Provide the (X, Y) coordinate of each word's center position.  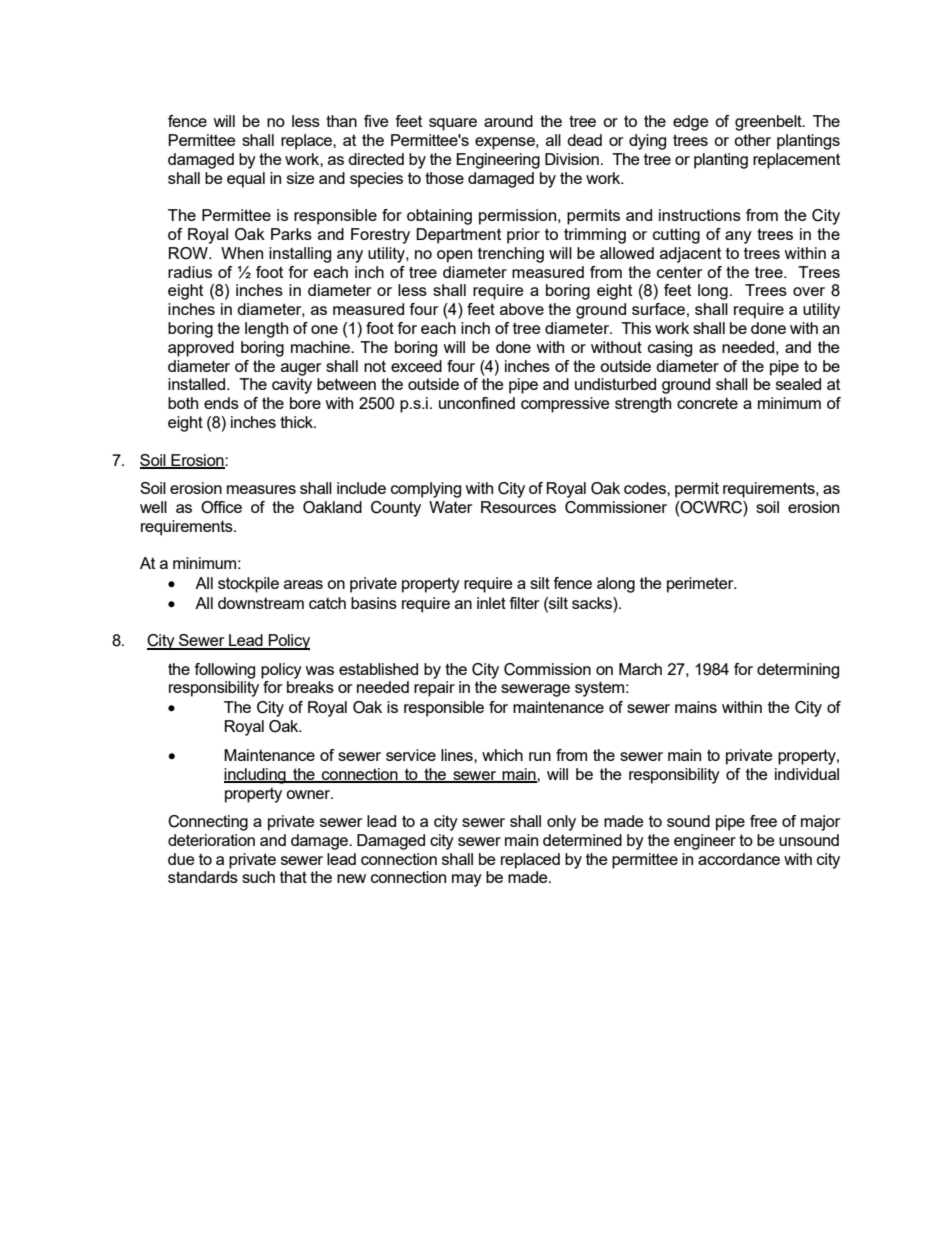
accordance (739, 859)
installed (198, 384)
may (467, 880)
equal (246, 180)
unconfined (477, 403)
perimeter (701, 585)
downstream (261, 603)
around (508, 121)
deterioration (211, 840)
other (752, 140)
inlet (491, 603)
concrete (707, 403)
